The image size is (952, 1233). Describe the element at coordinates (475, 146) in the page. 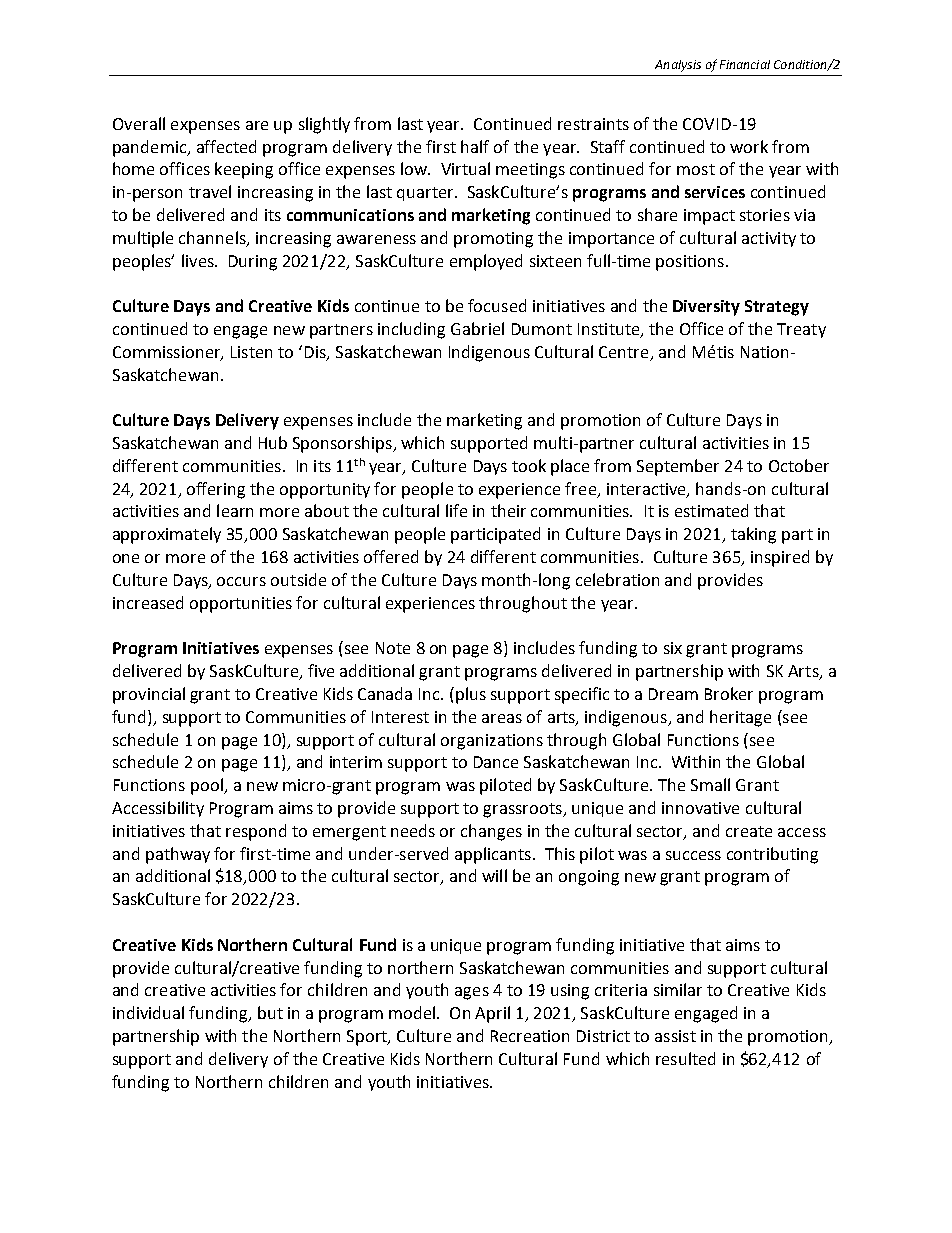

I see `half` at that location.
